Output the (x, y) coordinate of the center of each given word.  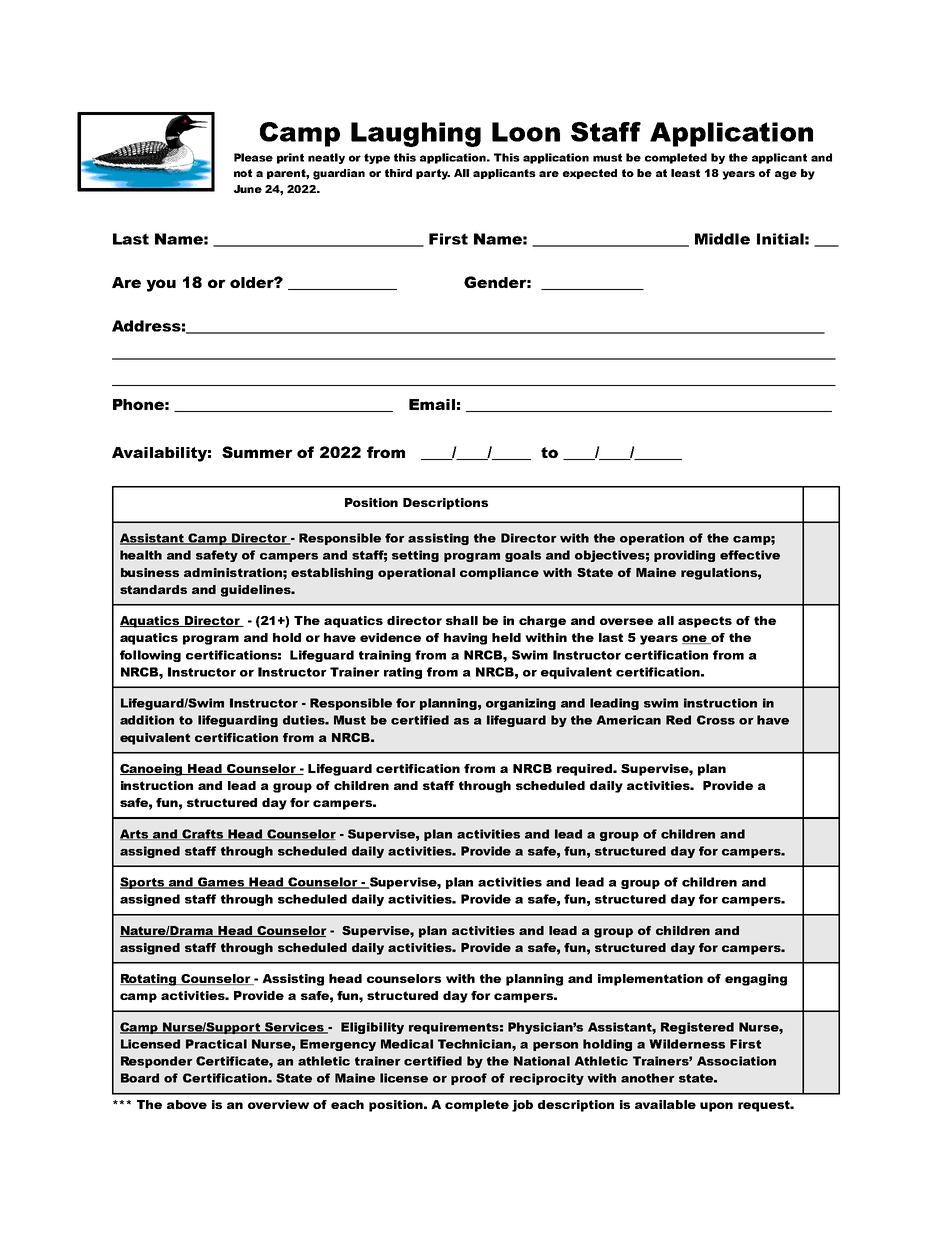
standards (153, 589)
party (433, 174)
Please (253, 157)
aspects (705, 622)
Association (736, 1061)
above (187, 1104)
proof (469, 1079)
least (685, 173)
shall (462, 620)
